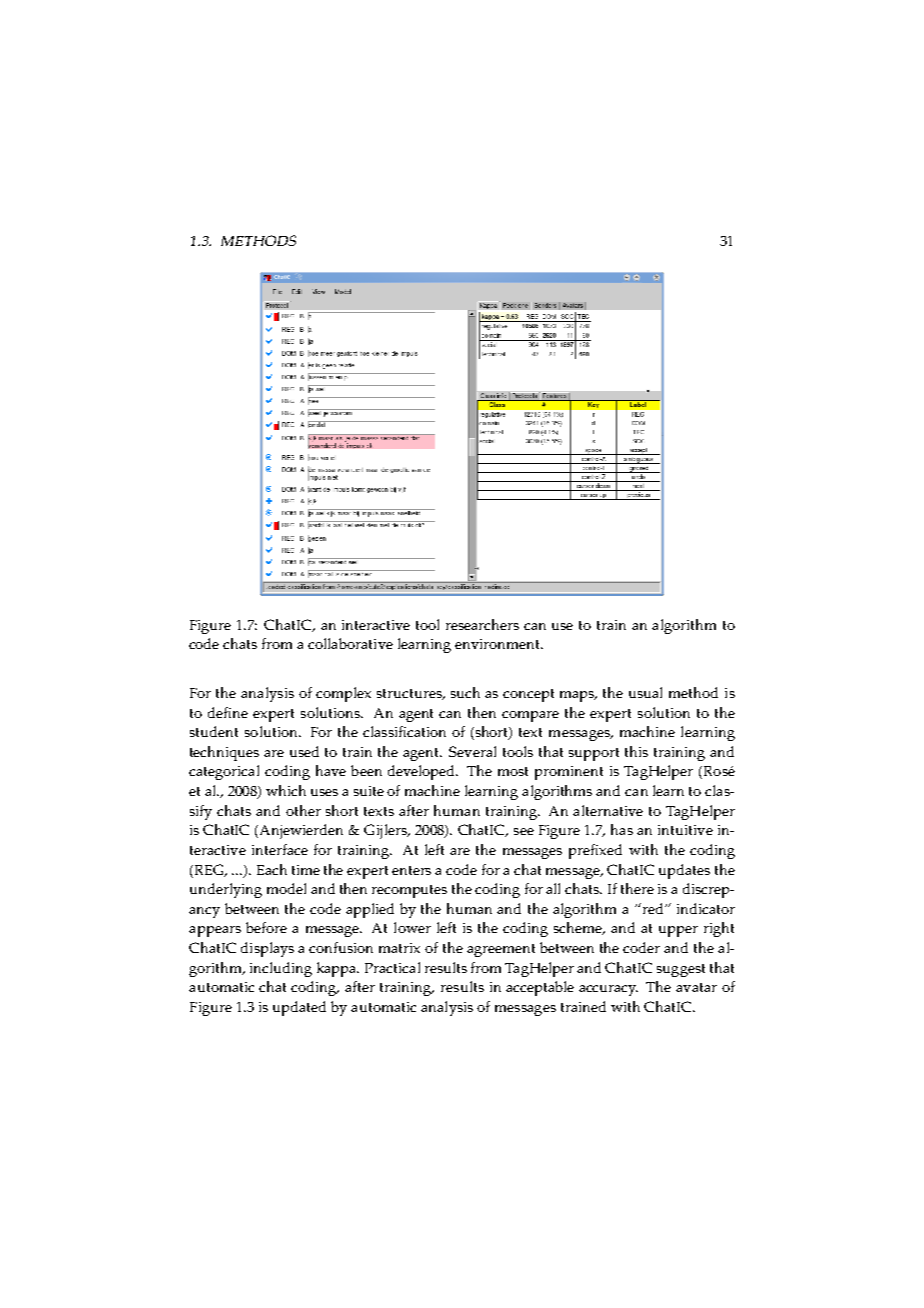 The image size is (924, 1308). Describe the element at coordinates (350, 643) in the screenshot. I see `collaborative` at that location.
